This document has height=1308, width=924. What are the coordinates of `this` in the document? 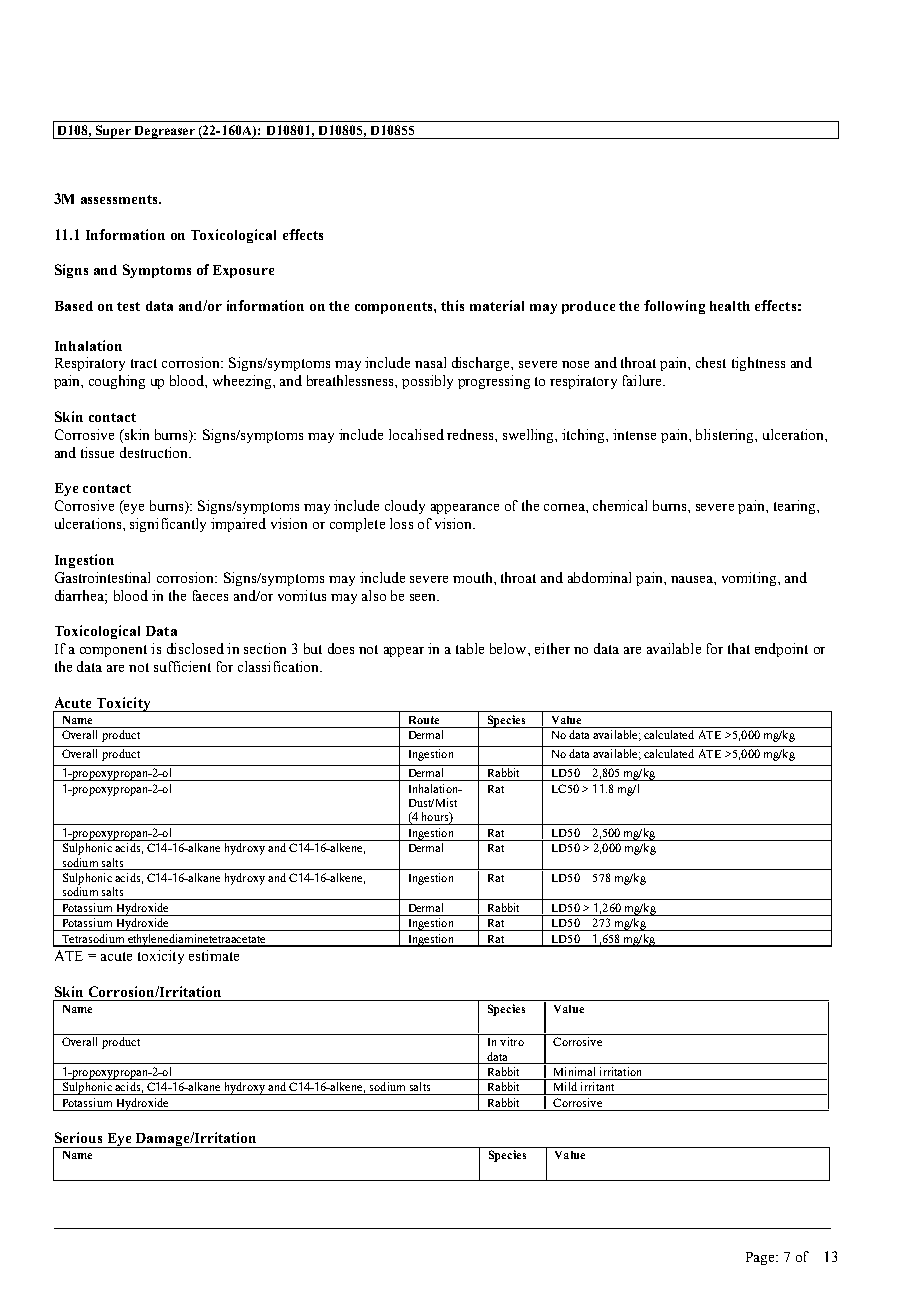 It's located at (452, 305).
